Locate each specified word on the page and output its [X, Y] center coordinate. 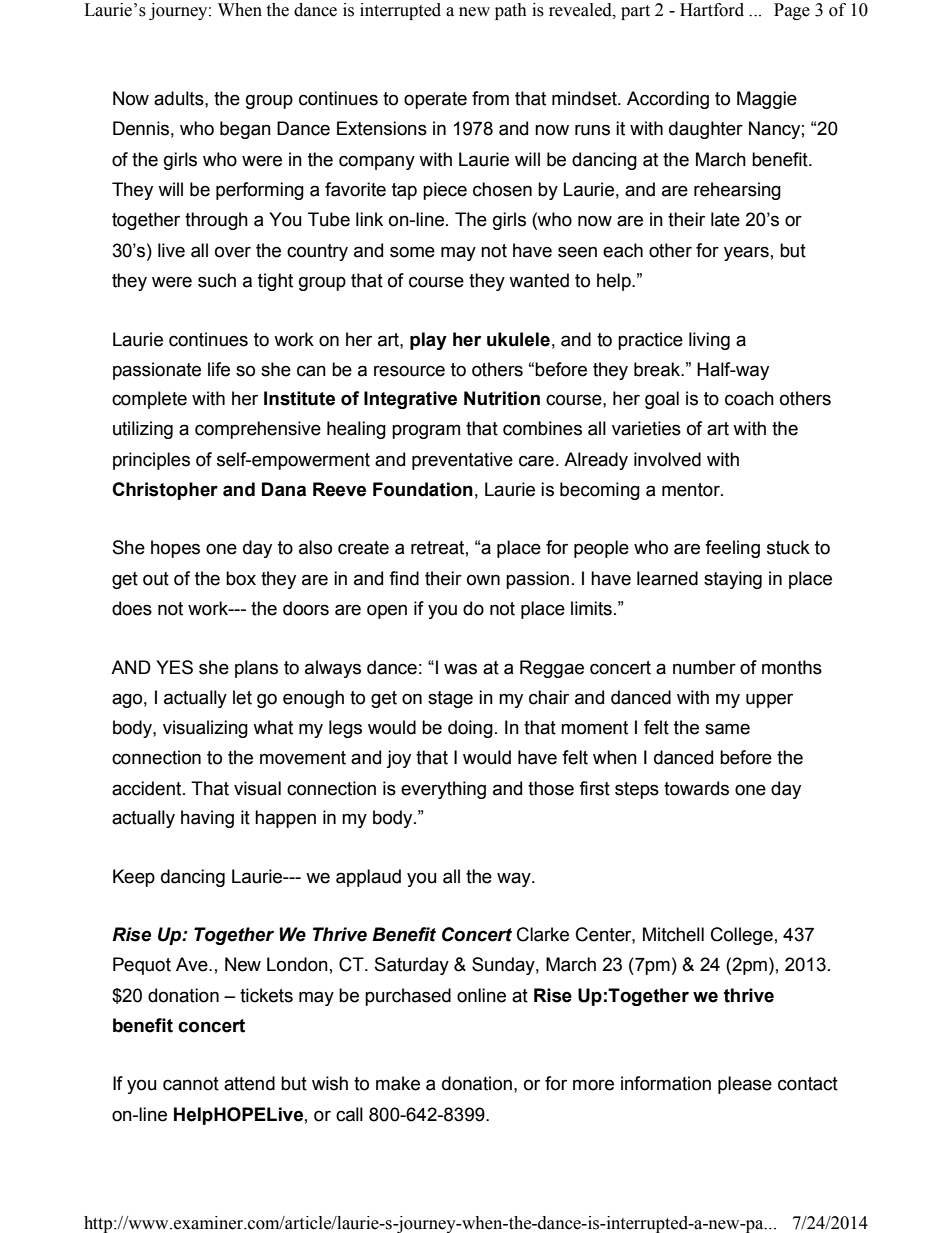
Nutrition [502, 398]
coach [749, 398]
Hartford [712, 10]
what [273, 727]
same [727, 729]
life [219, 369]
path [511, 11]
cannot [191, 1084]
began [245, 130]
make [398, 1083]
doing [470, 729]
